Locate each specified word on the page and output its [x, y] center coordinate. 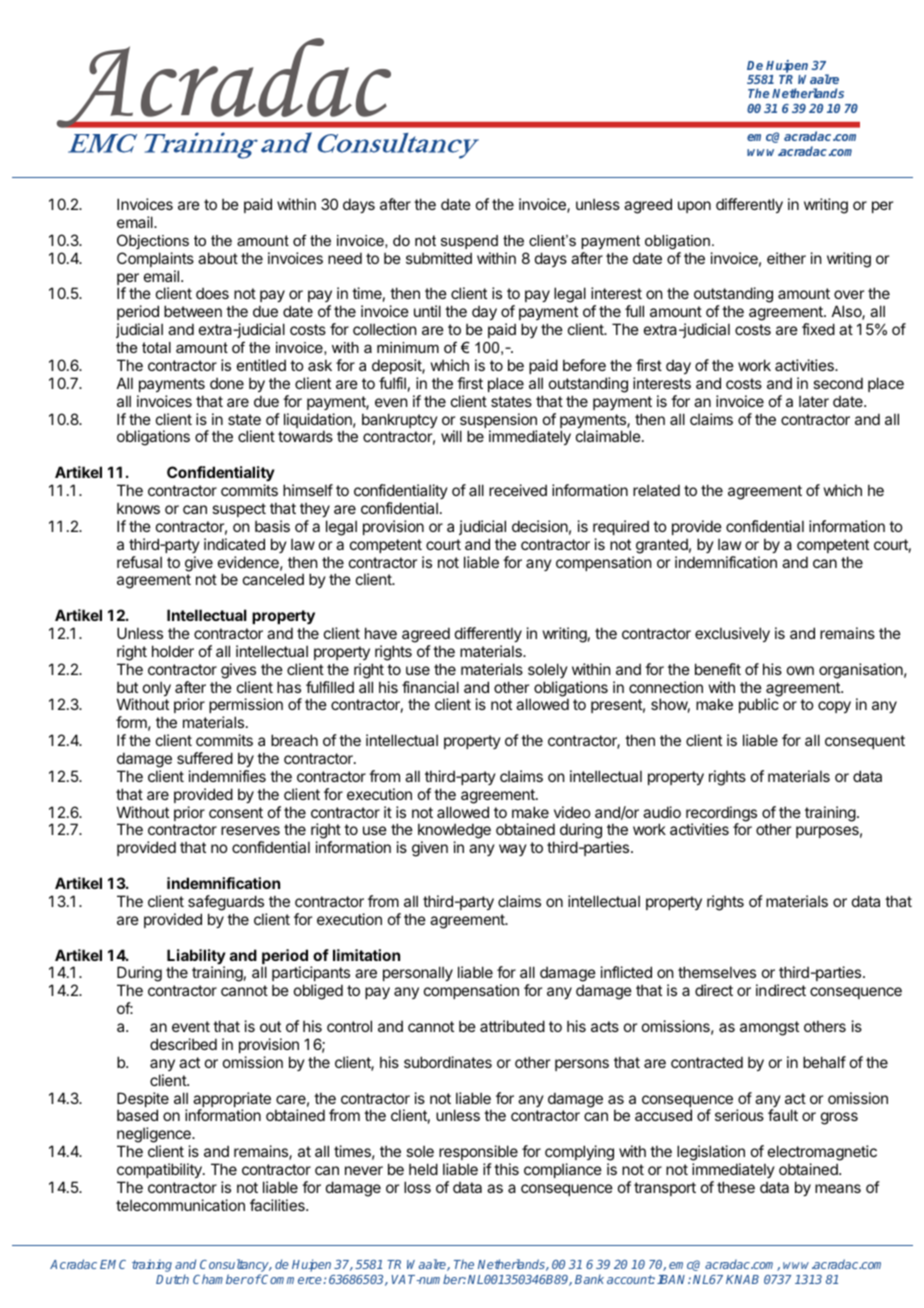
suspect [239, 510]
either [786, 258]
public [759, 705]
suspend [469, 242]
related [656, 490]
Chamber [220, 1279]
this [506, 1169]
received [518, 490]
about [218, 258]
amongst [769, 1028]
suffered [205, 758]
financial [430, 687]
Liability [196, 958]
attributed [512, 1026]
